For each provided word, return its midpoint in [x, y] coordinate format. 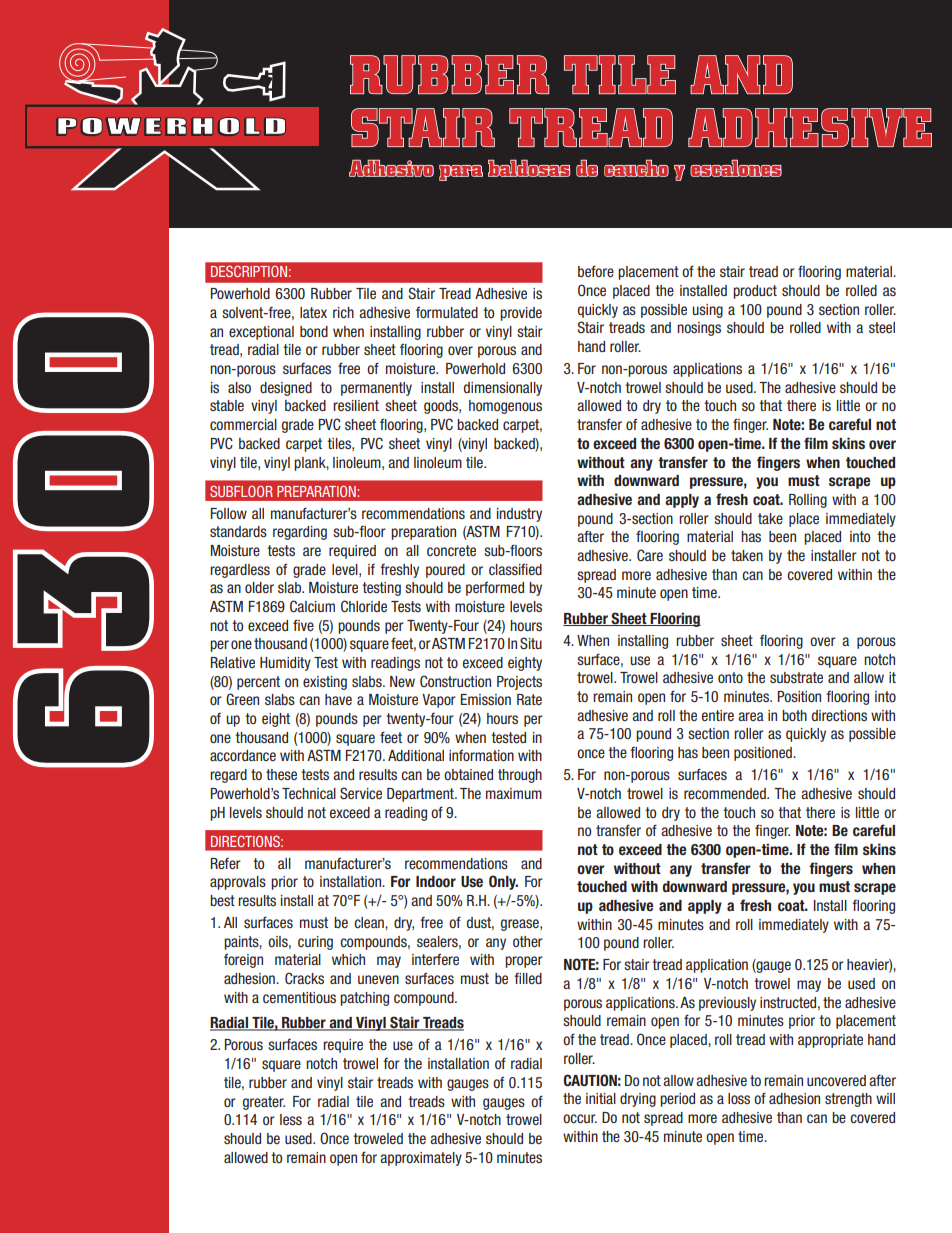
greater [264, 1103]
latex [313, 312]
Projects [519, 683]
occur [580, 1118]
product [755, 292]
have [338, 699]
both [794, 715]
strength [848, 1100]
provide [521, 314]
